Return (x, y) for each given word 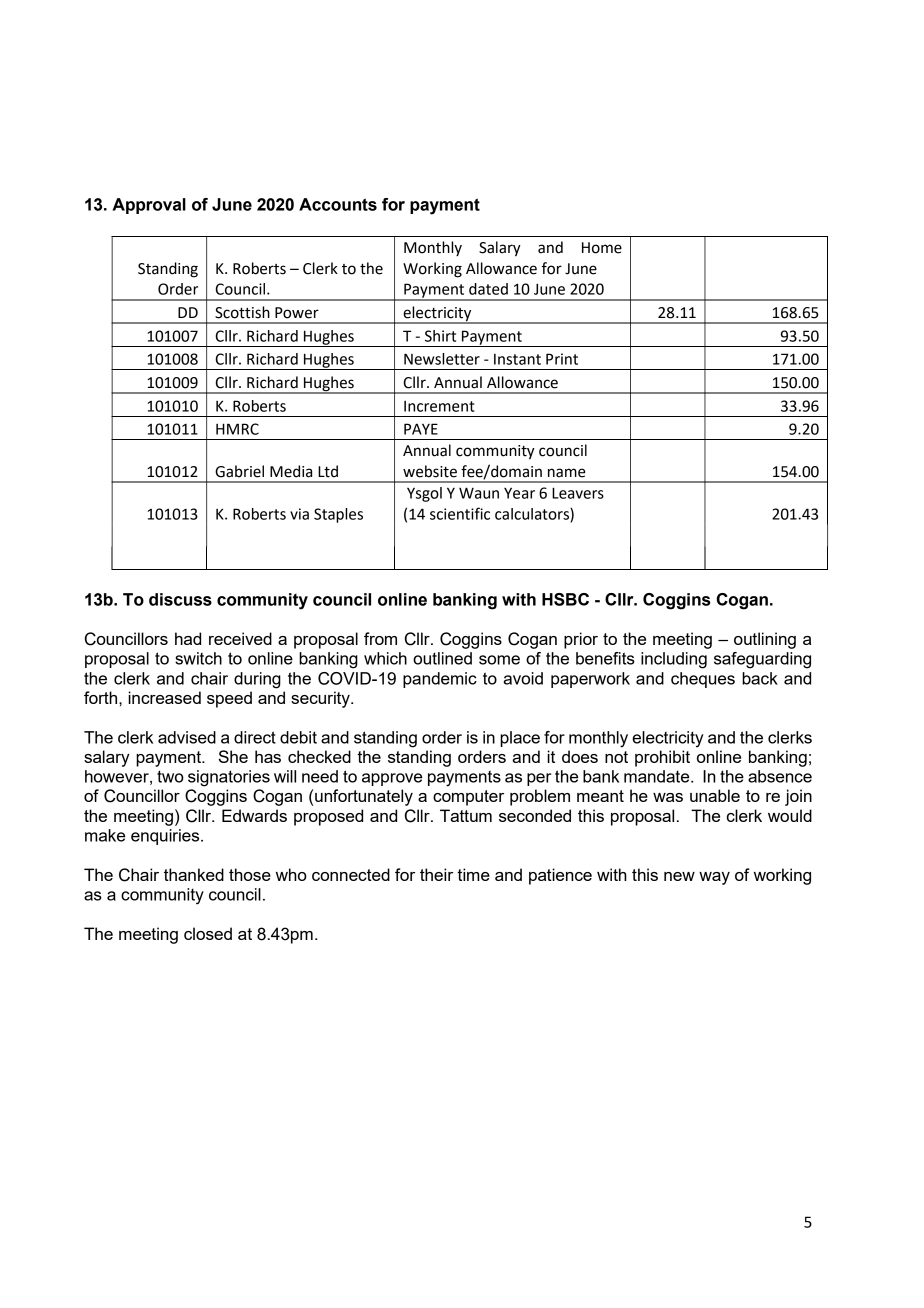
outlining (765, 640)
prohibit (662, 758)
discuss (180, 599)
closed (208, 933)
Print (562, 359)
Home (602, 248)
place (520, 739)
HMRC (237, 429)
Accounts (338, 204)
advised (187, 737)
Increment (439, 406)
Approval (149, 206)
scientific (460, 513)
